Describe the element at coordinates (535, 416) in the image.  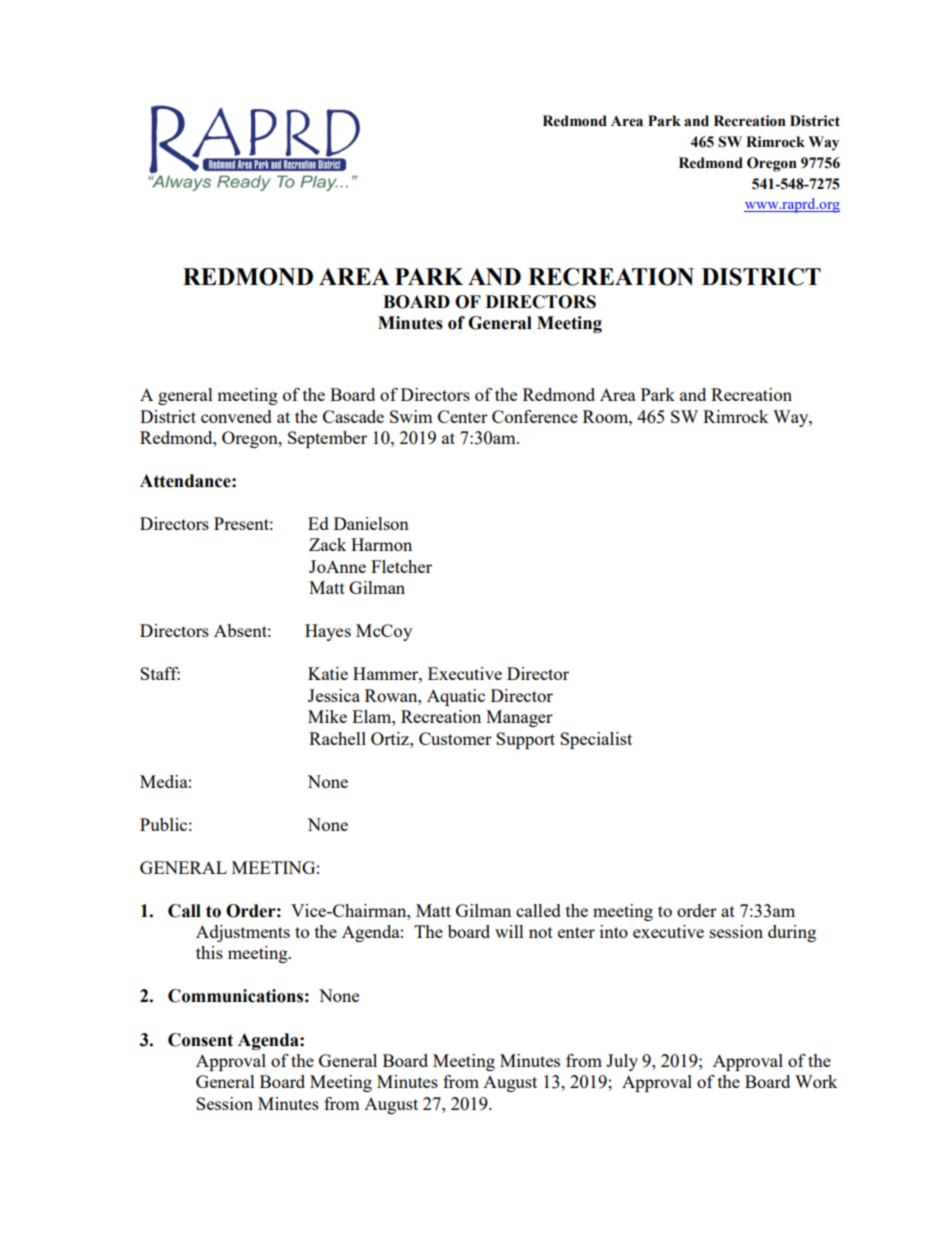
I see `Conference` at that location.
